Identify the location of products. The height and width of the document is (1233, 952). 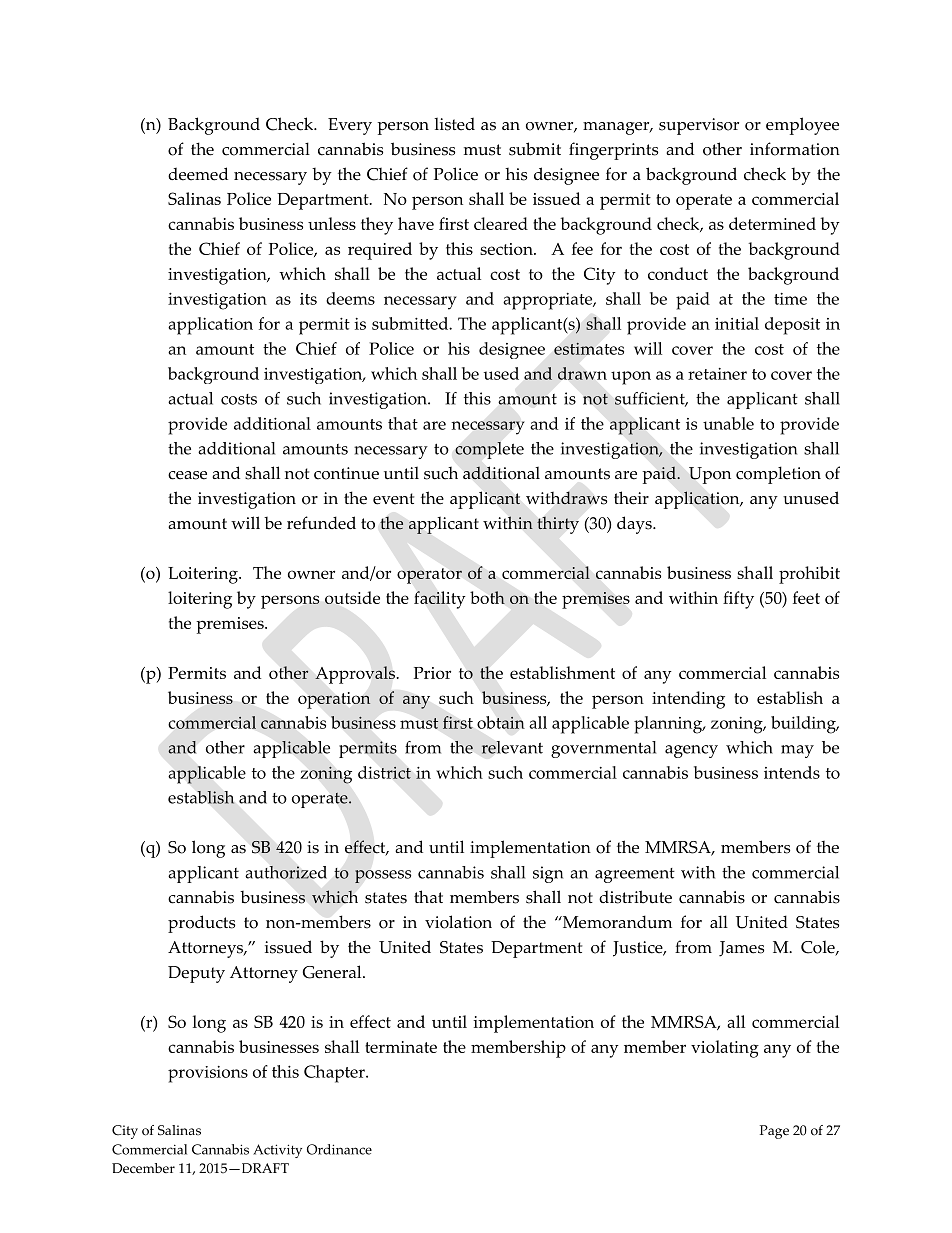
(201, 924).
